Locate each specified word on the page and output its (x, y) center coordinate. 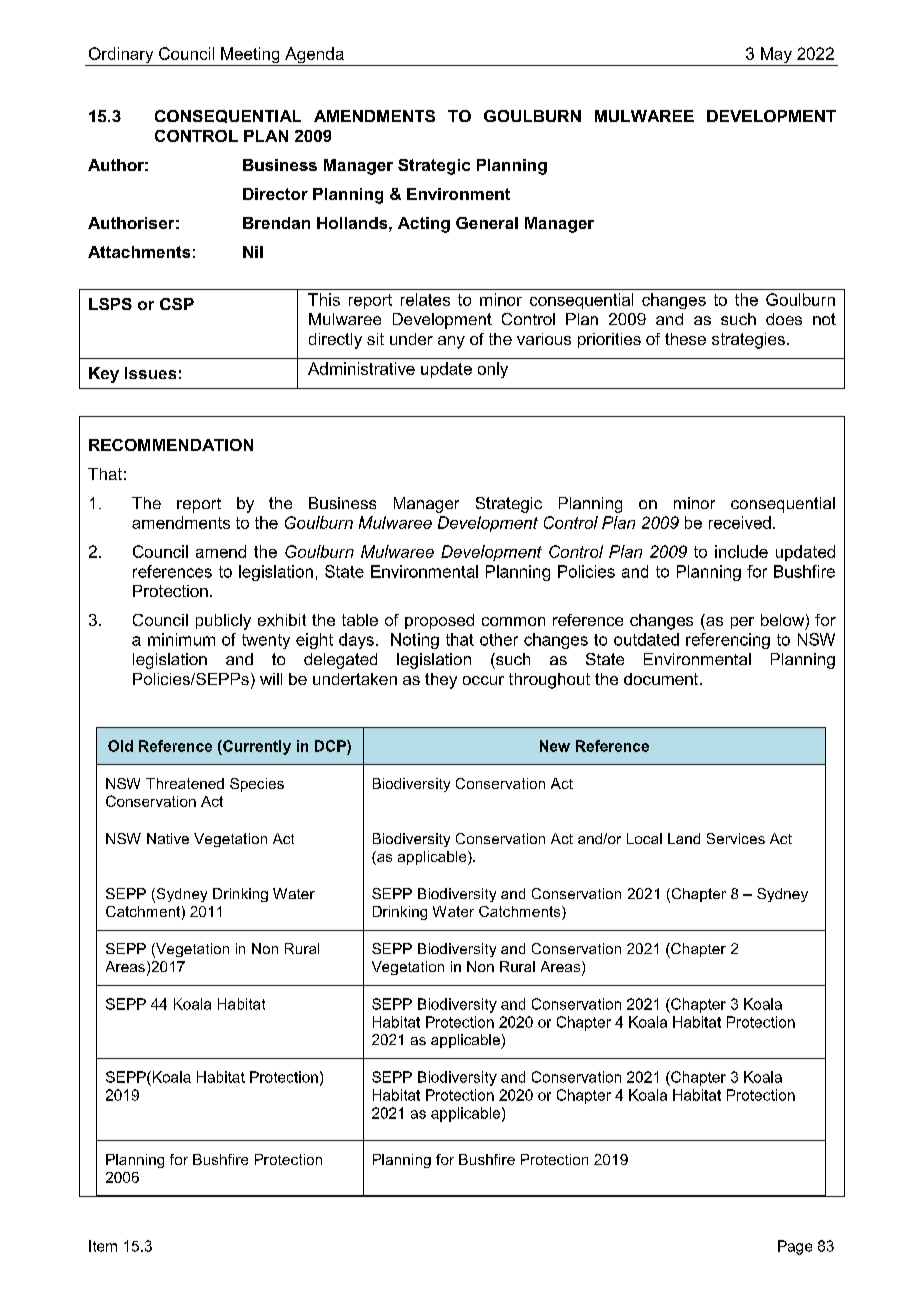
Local (644, 838)
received (740, 522)
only (493, 370)
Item (103, 1246)
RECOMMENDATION (171, 445)
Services (736, 838)
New (555, 746)
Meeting (250, 56)
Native (168, 838)
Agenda (314, 56)
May (776, 56)
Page (795, 1247)
